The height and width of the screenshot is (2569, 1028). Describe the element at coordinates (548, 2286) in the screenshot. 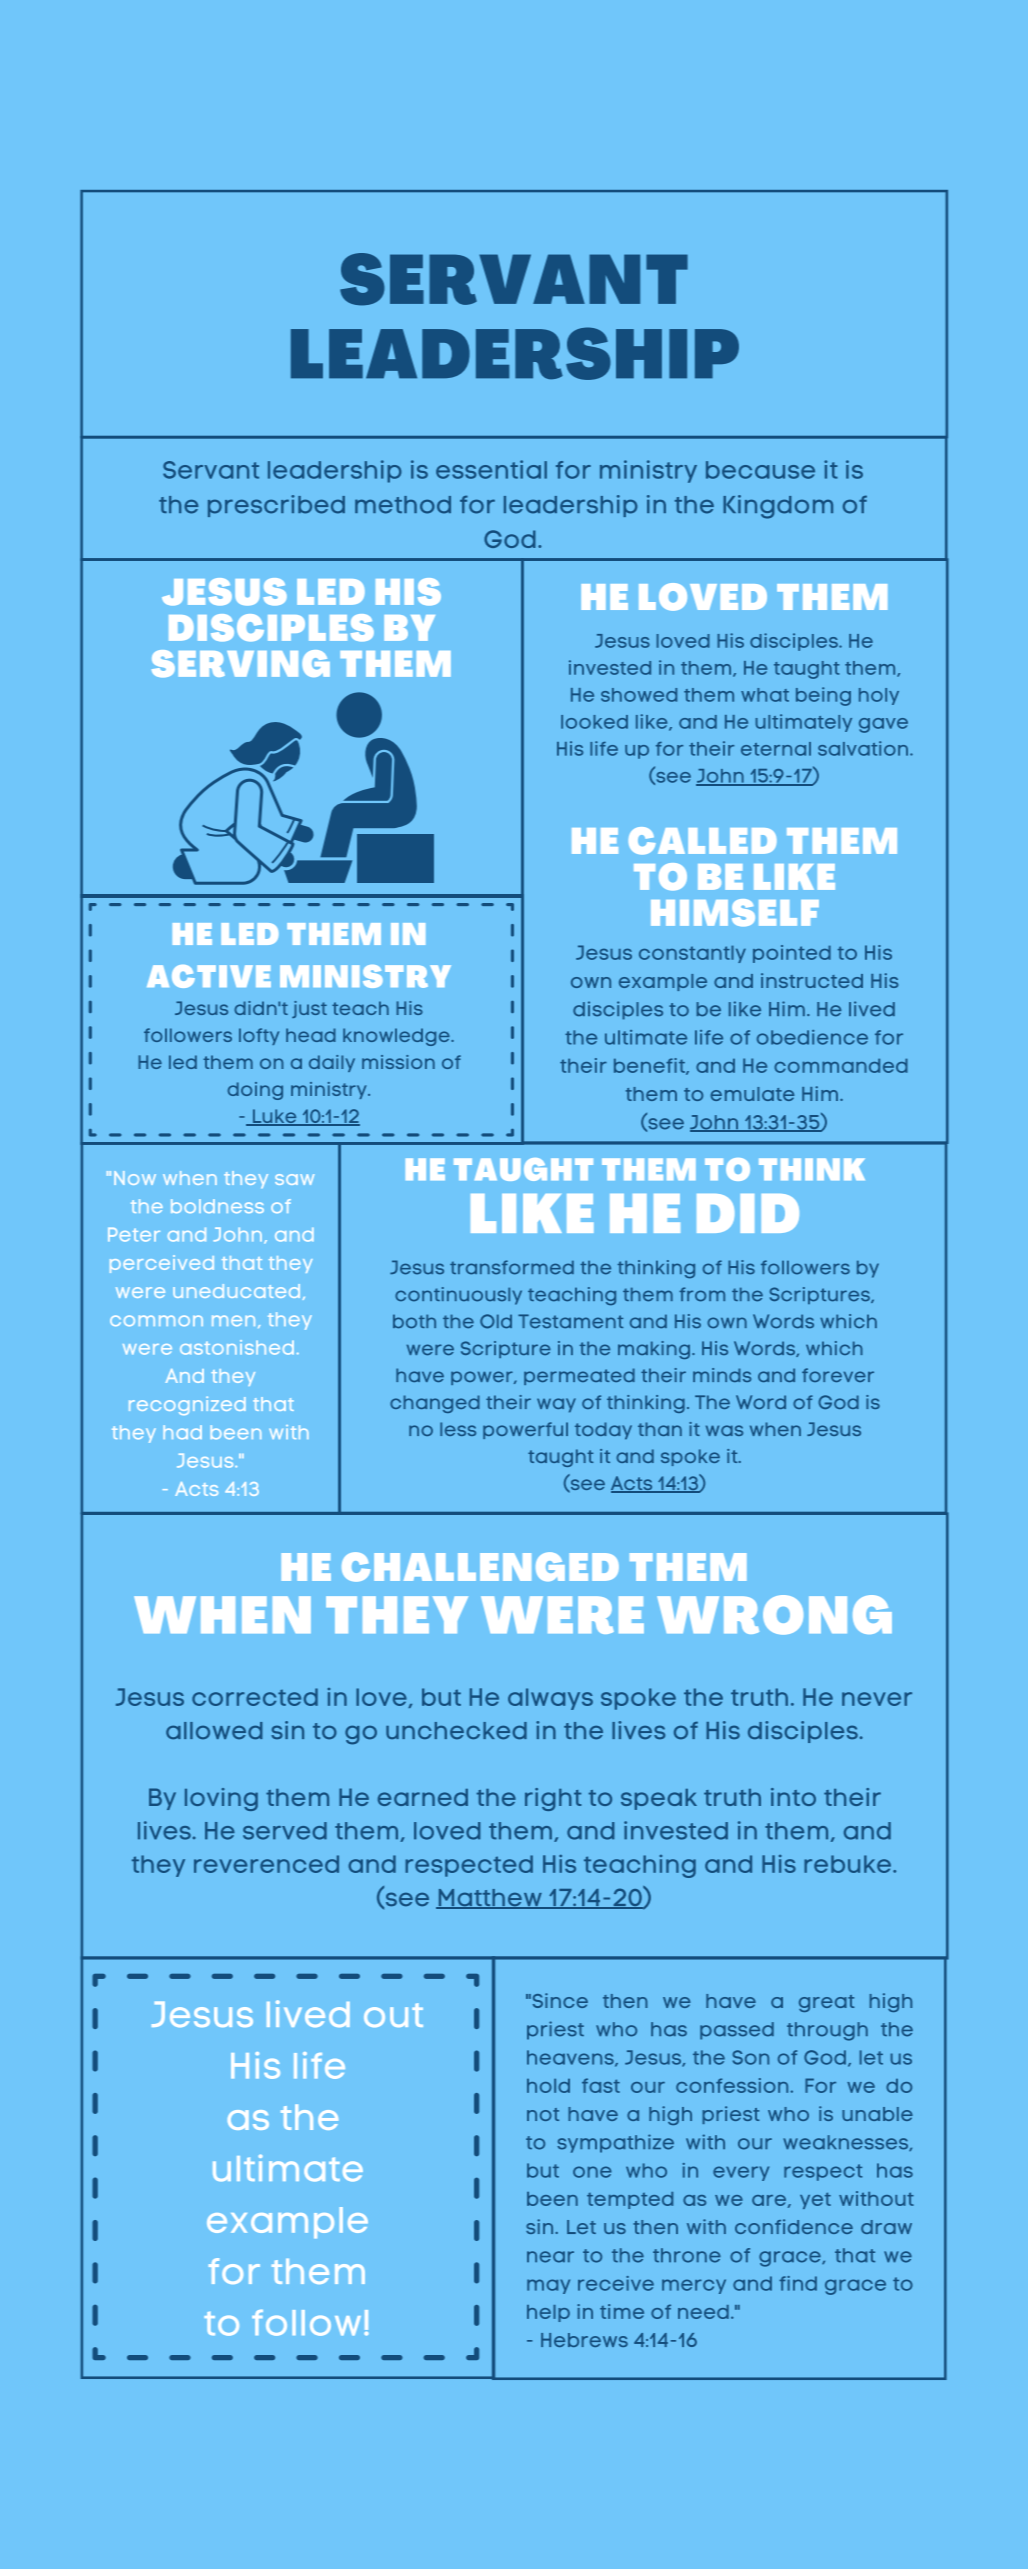

I see `may` at that location.
